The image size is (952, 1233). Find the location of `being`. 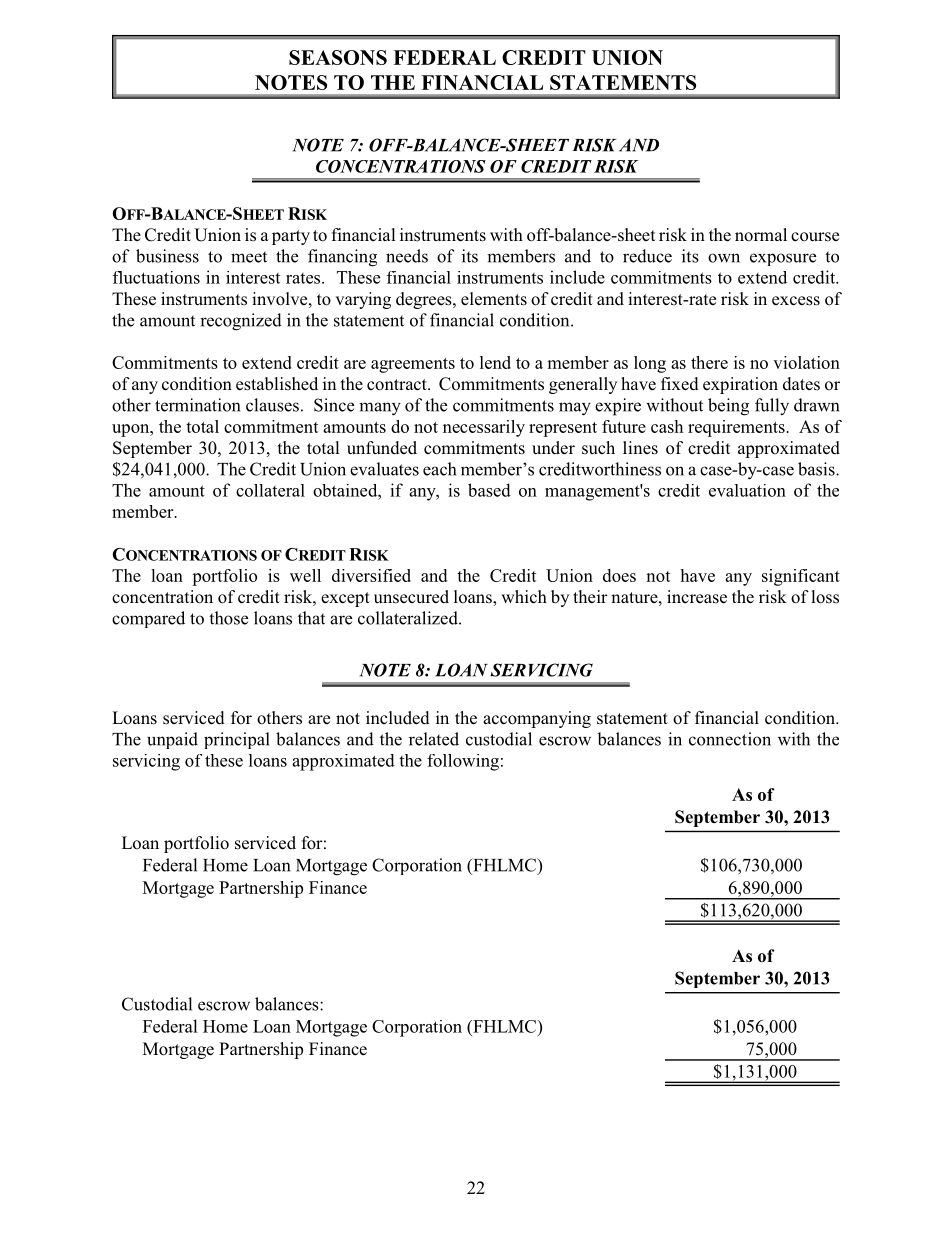

being is located at coordinates (728, 407).
